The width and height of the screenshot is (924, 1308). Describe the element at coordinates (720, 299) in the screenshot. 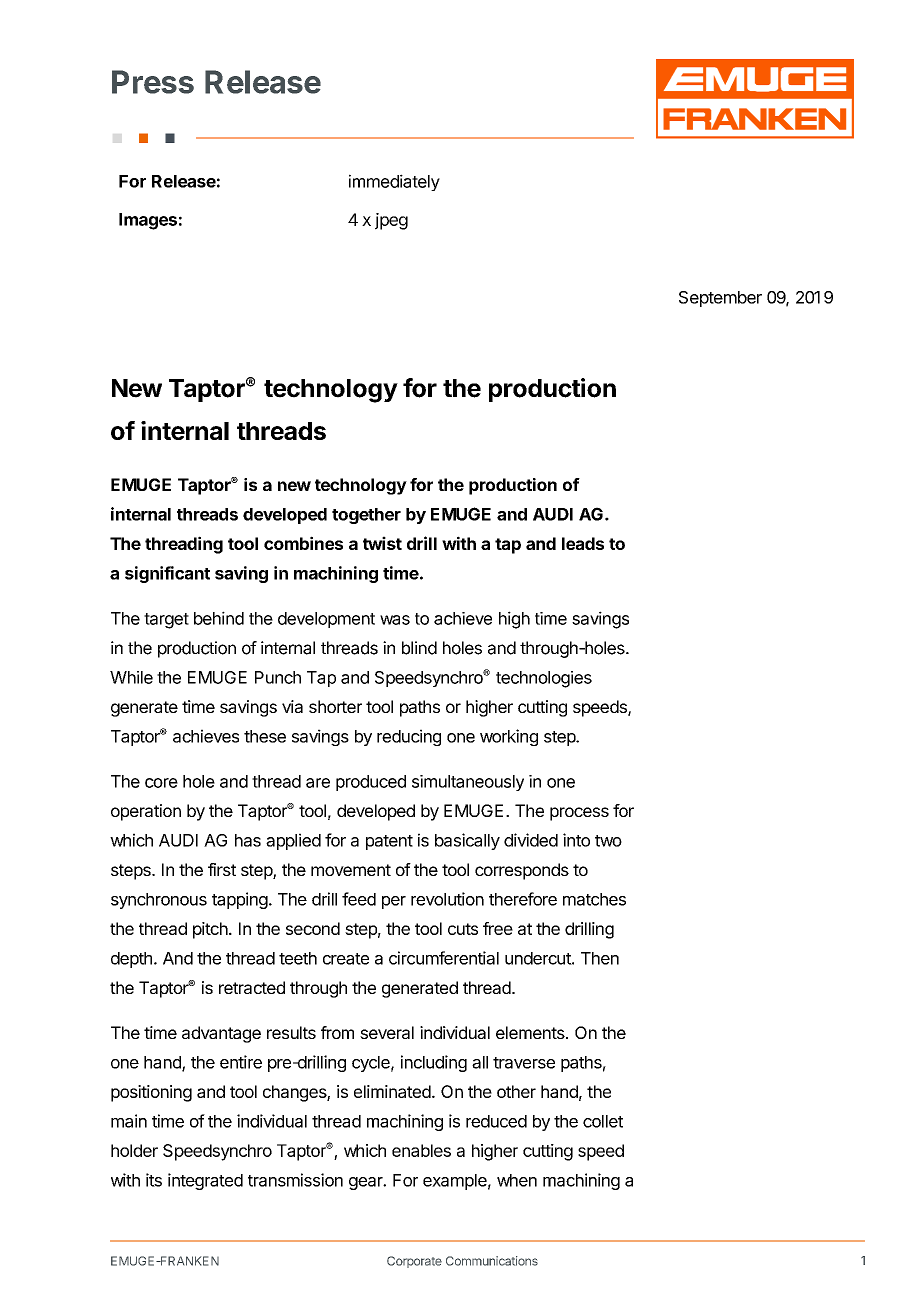

I see `September` at that location.
